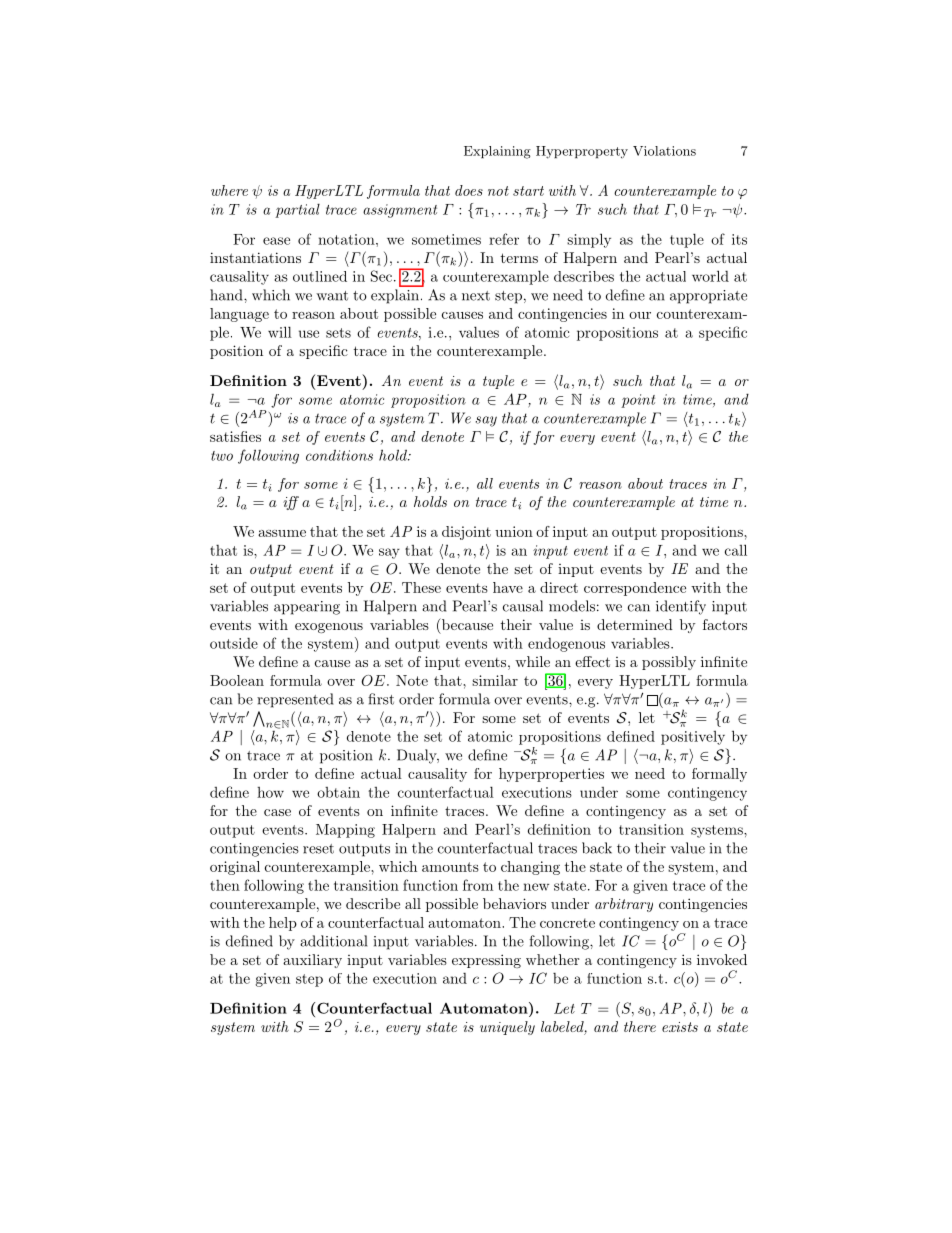 This screenshot has height=1233, width=952. Describe the element at coordinates (297, 211) in the screenshot. I see `partial` at that location.
